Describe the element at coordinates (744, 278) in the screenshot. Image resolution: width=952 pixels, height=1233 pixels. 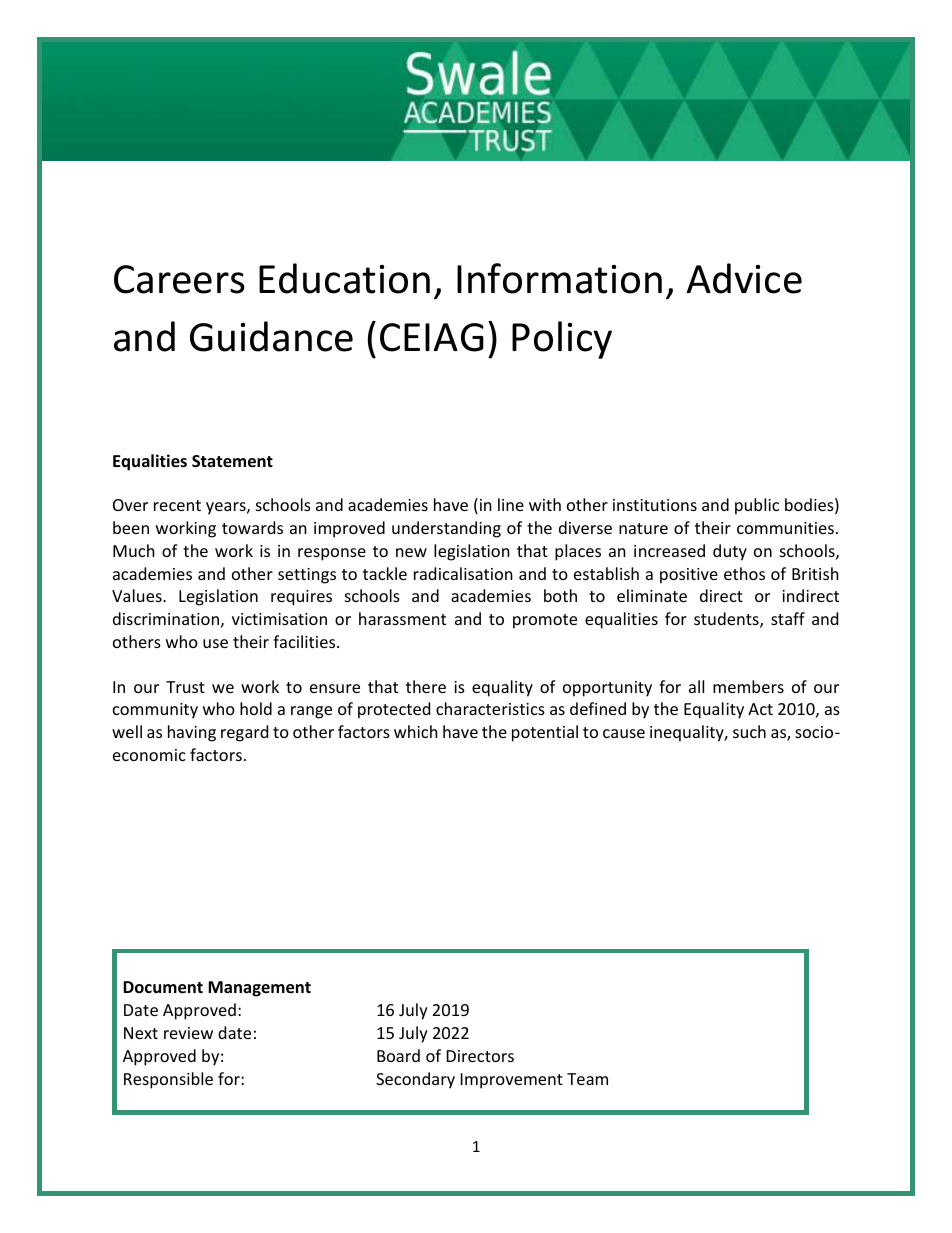
I see `Advice` at that location.
